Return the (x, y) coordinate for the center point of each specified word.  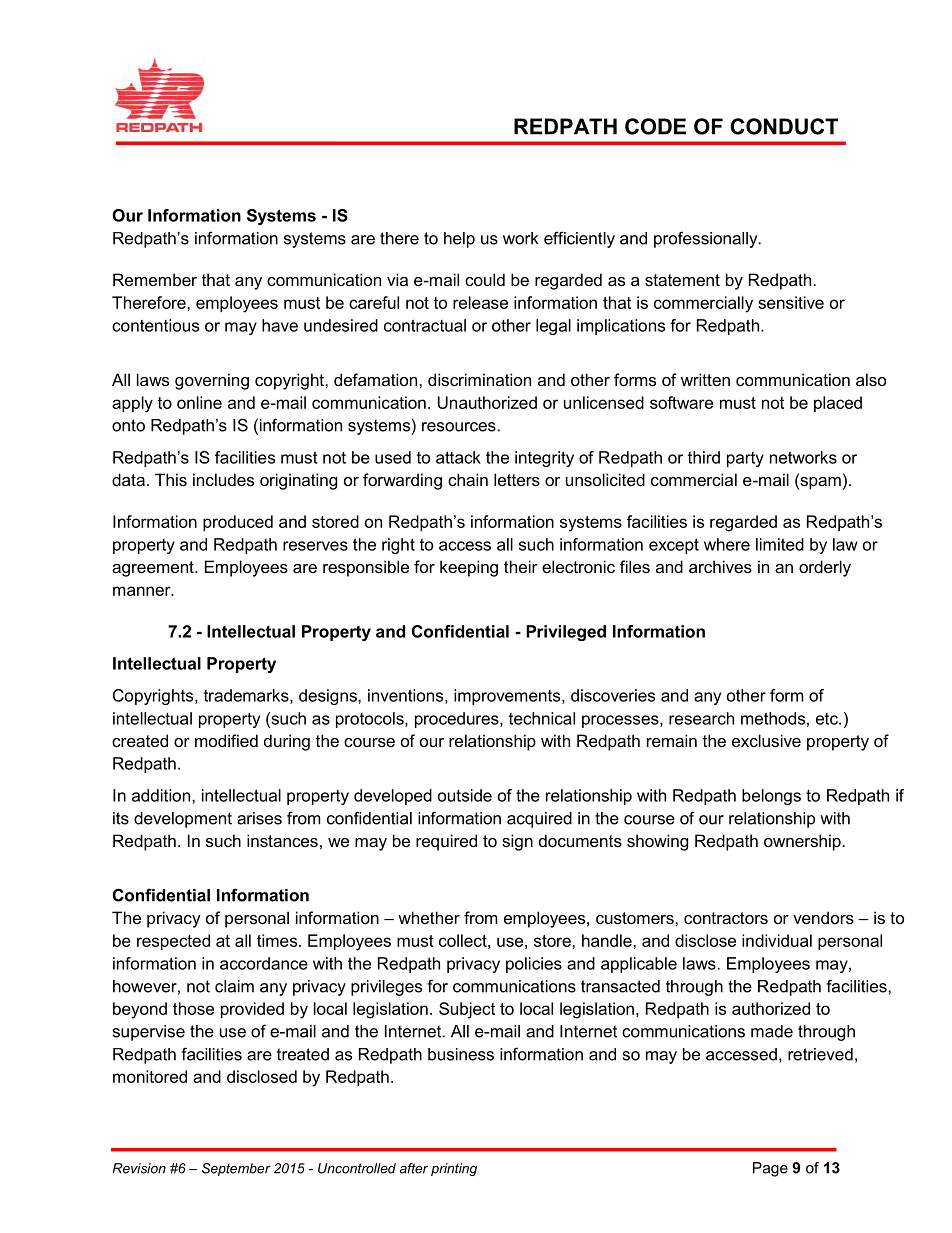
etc (828, 719)
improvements (508, 697)
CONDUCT (784, 126)
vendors (823, 917)
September (236, 1169)
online (199, 402)
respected (173, 942)
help (459, 240)
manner (143, 591)
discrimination (479, 379)
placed (838, 404)
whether (429, 917)
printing (454, 1169)
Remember (155, 279)
